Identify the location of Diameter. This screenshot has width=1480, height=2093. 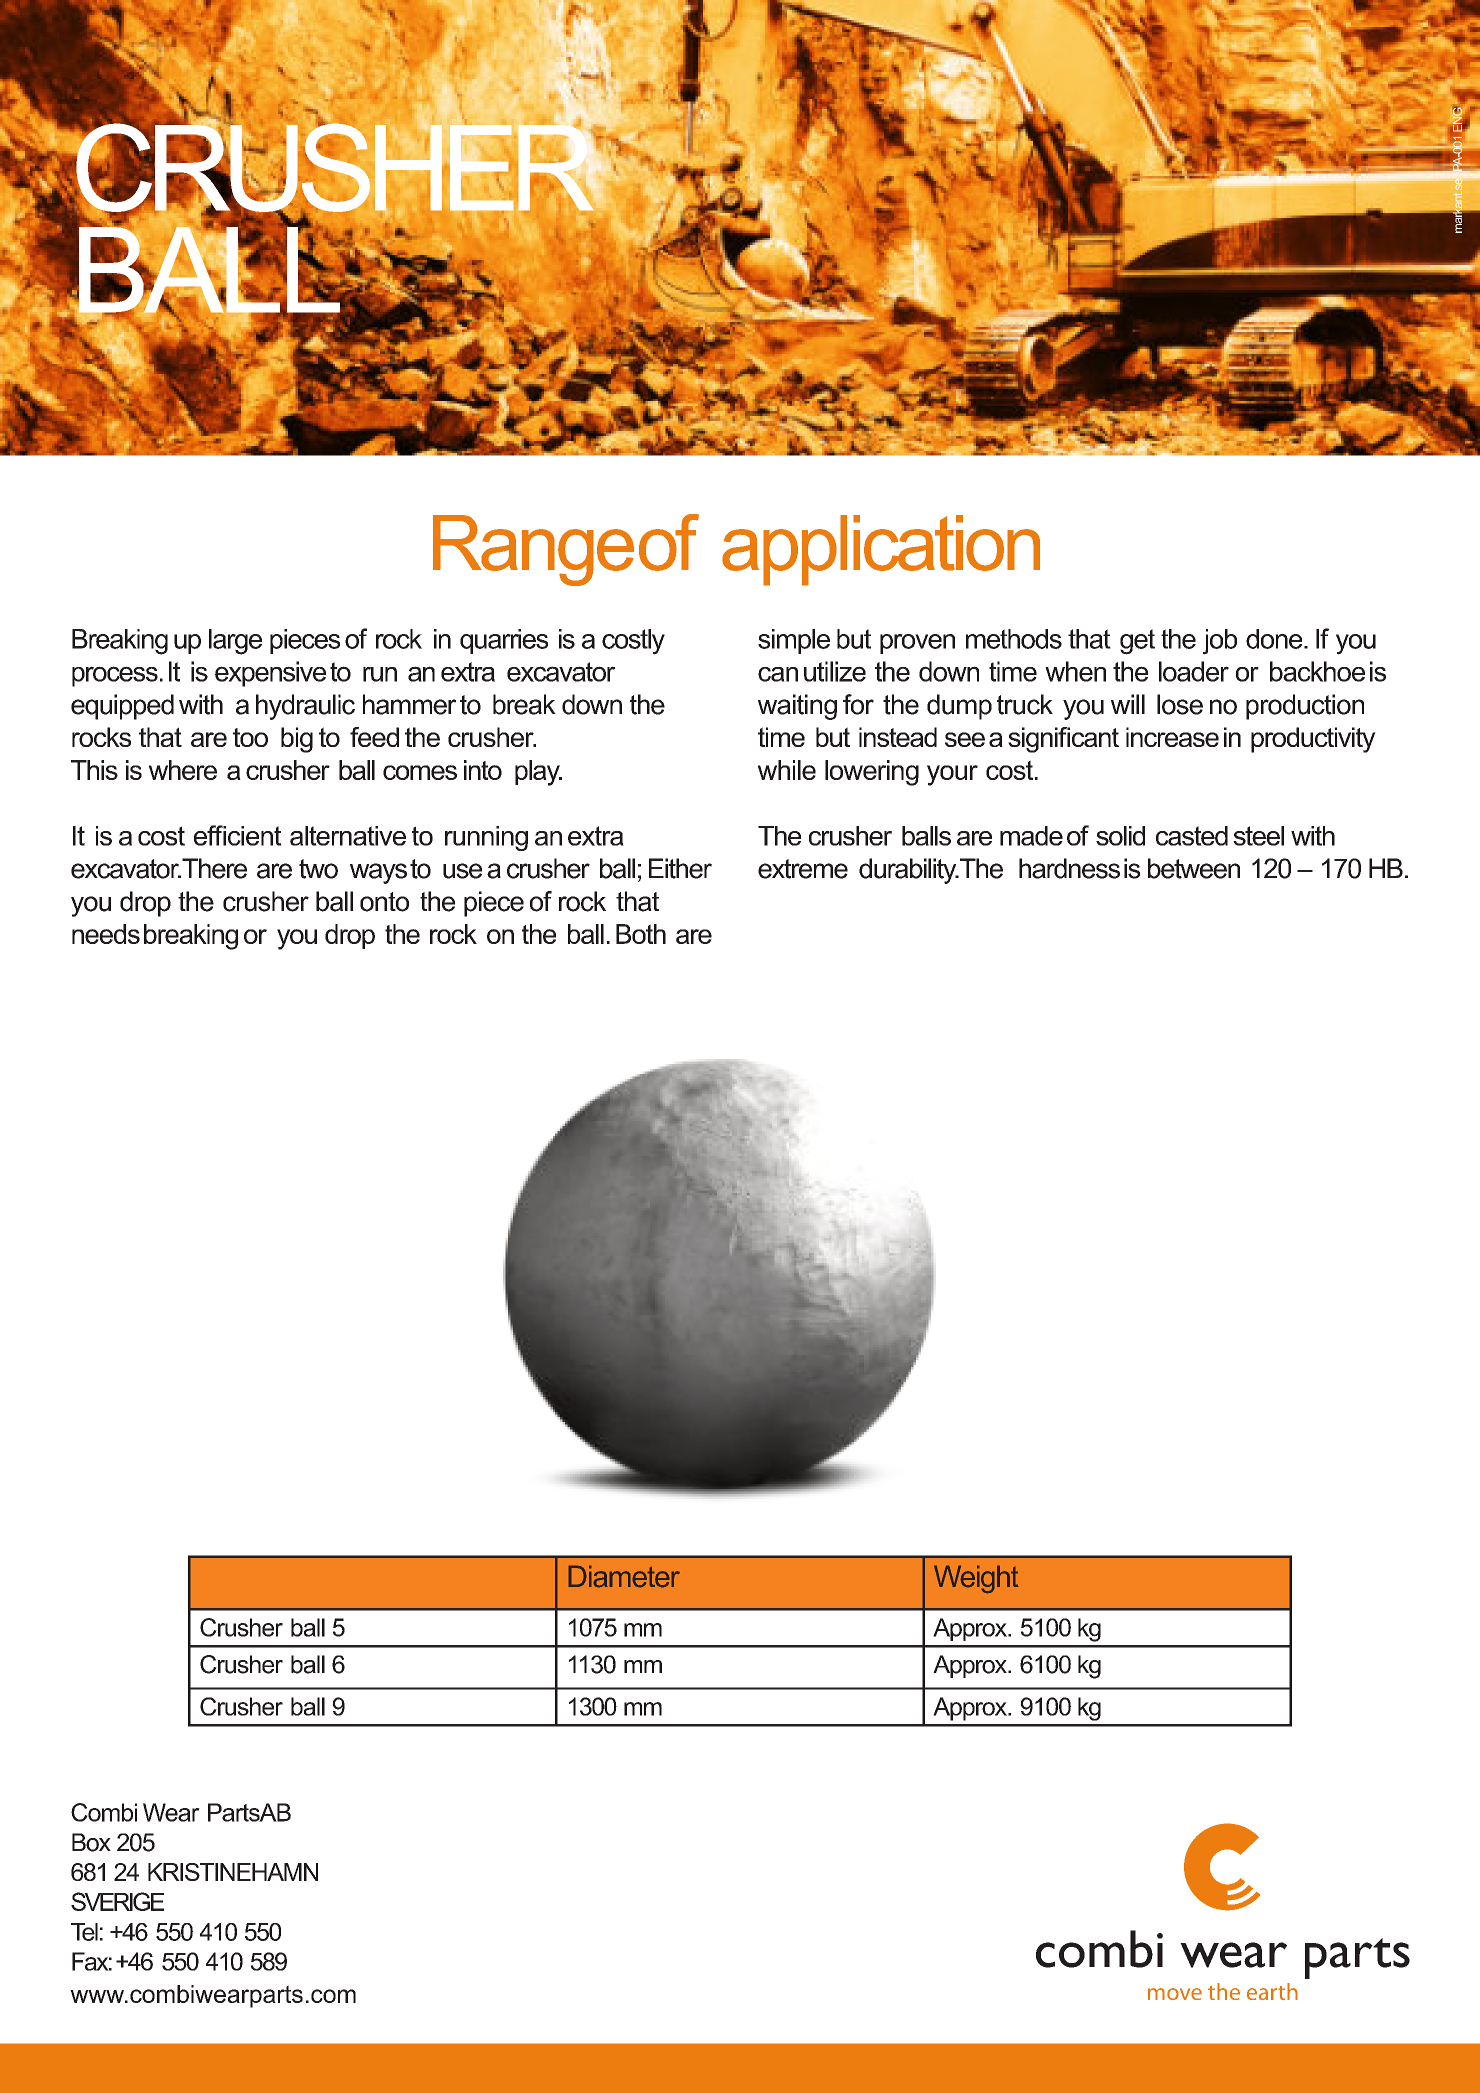
(624, 1576).
